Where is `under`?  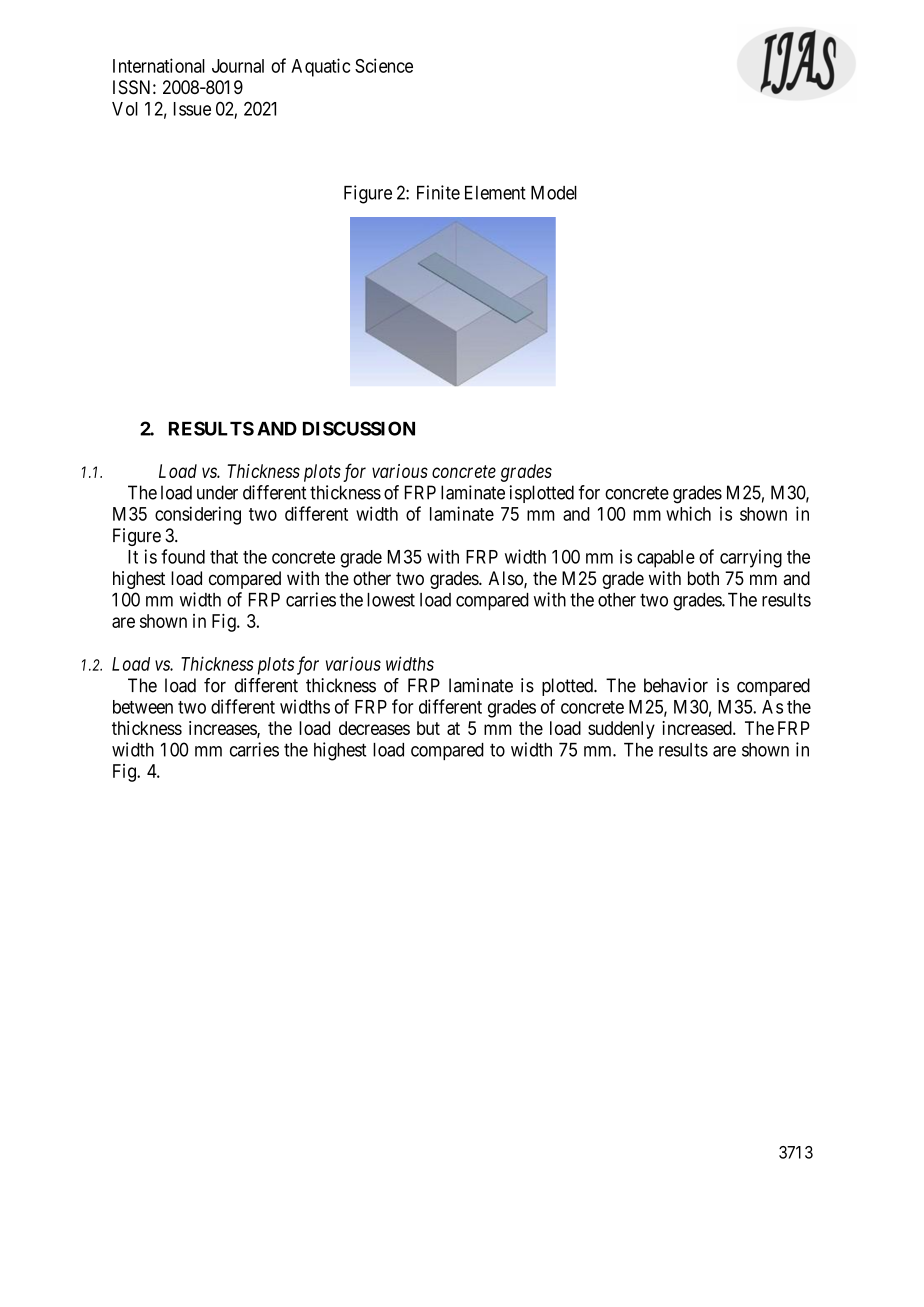 under is located at coordinates (217, 492).
